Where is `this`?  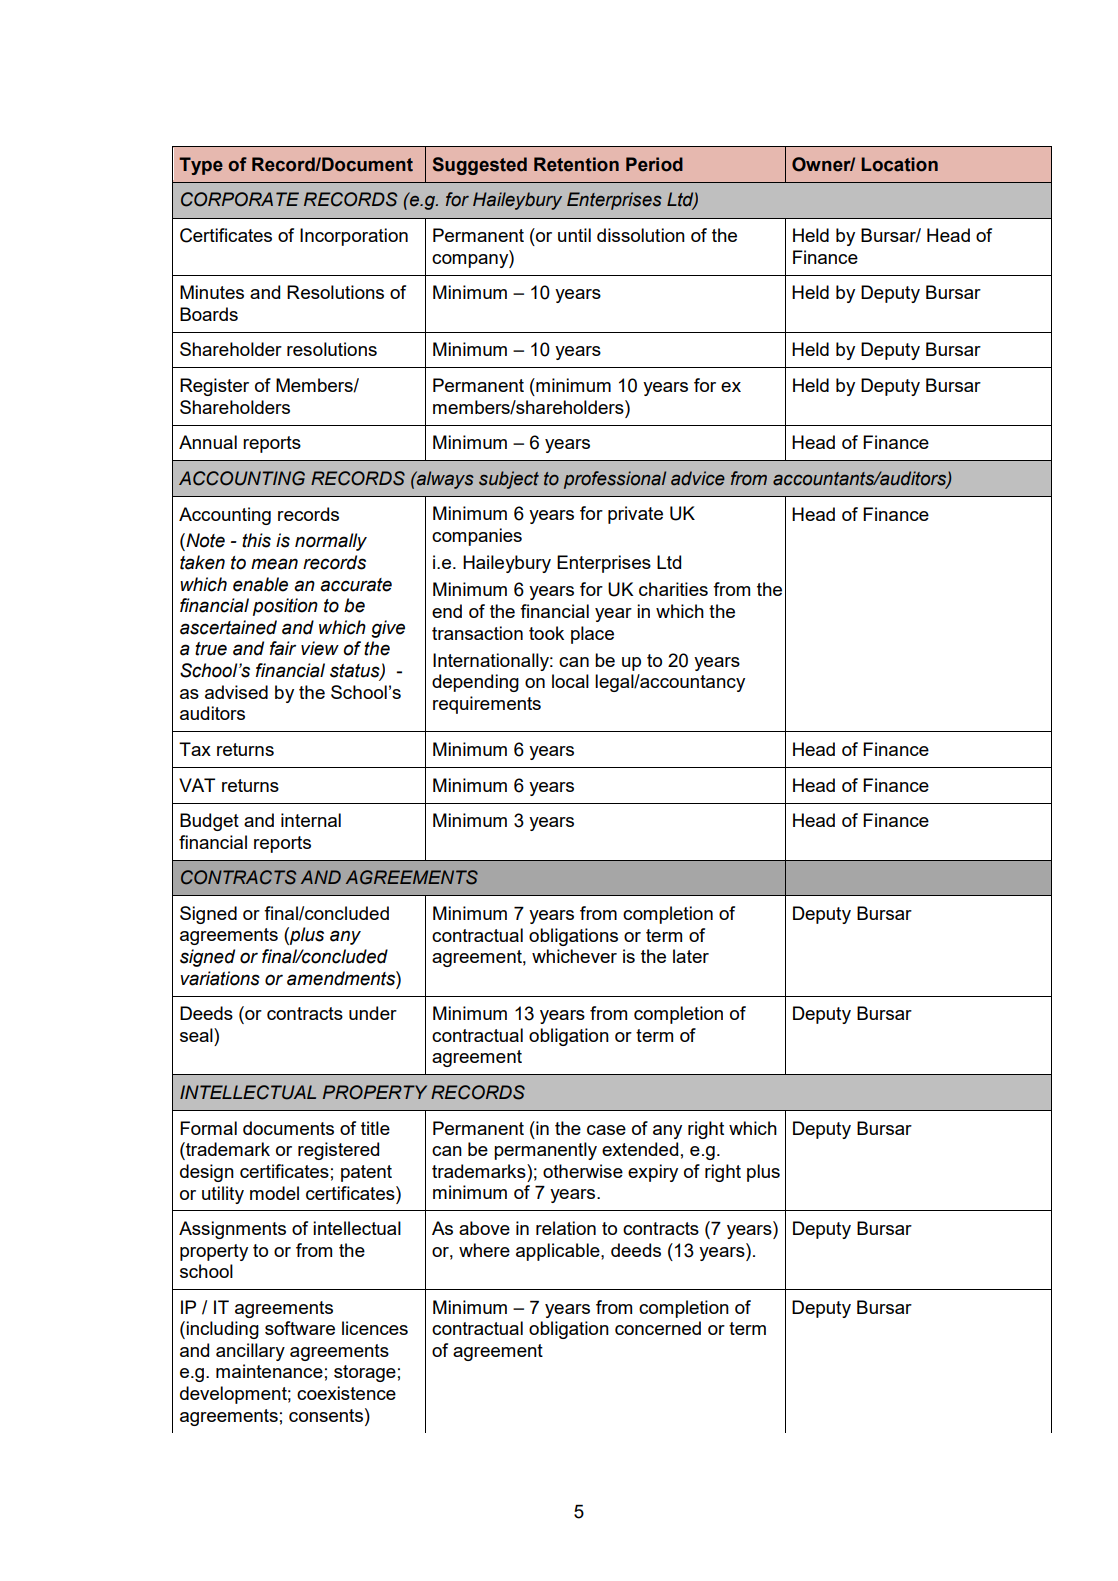
this is located at coordinates (256, 540).
